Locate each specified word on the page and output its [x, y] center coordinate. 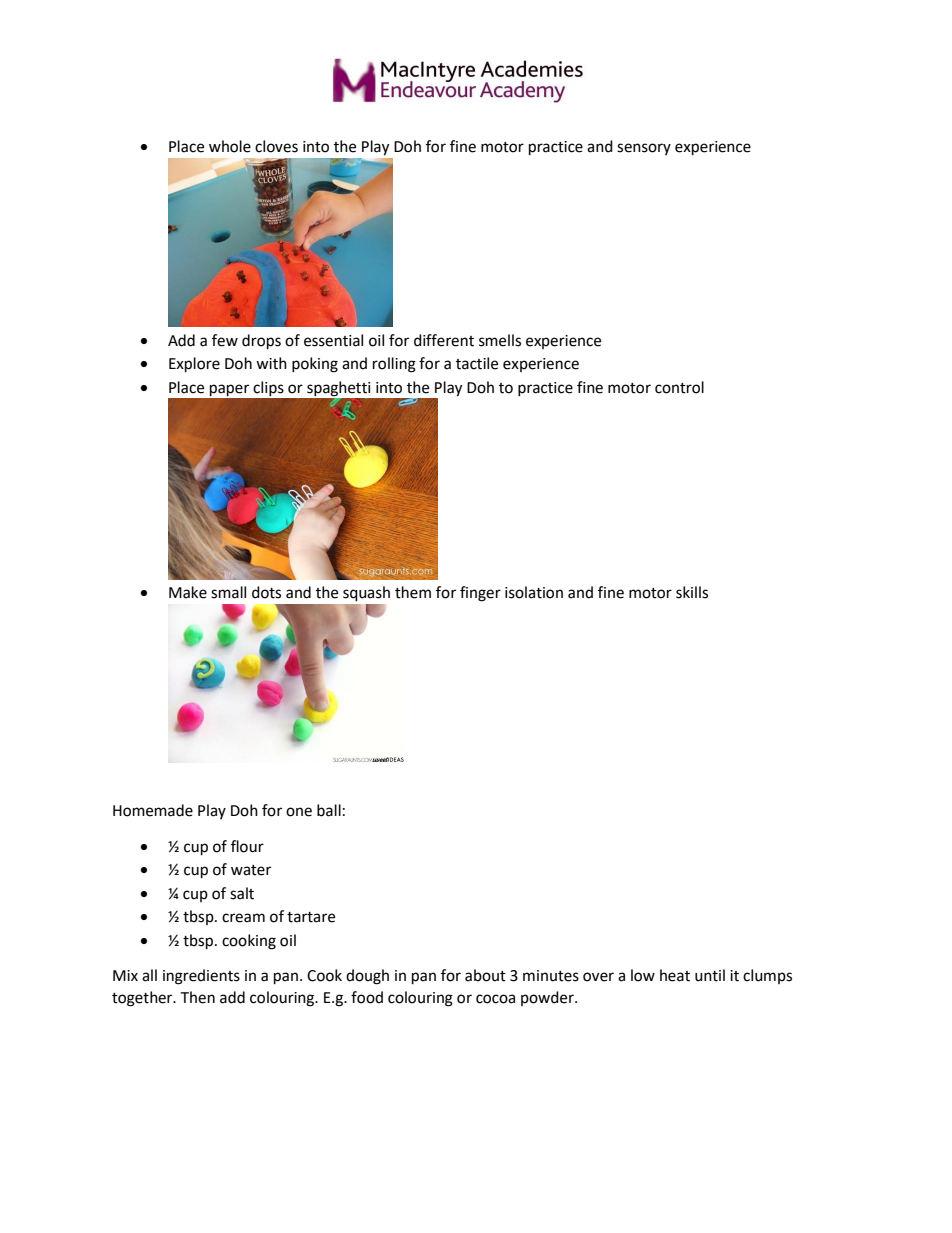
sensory [644, 149]
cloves [276, 146]
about [485, 975]
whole [230, 146]
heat [675, 975]
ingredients [201, 977]
